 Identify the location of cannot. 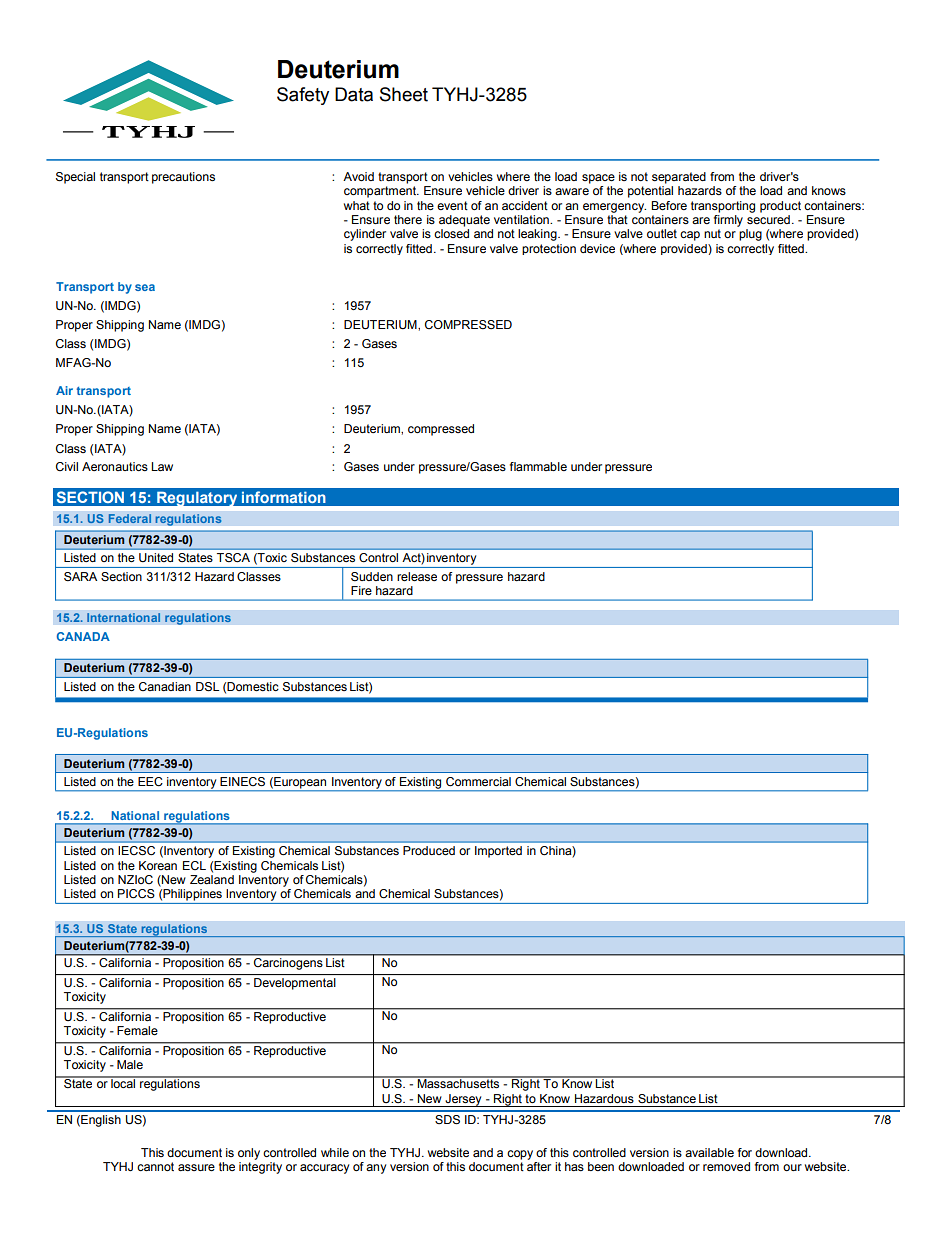
(155, 1166).
